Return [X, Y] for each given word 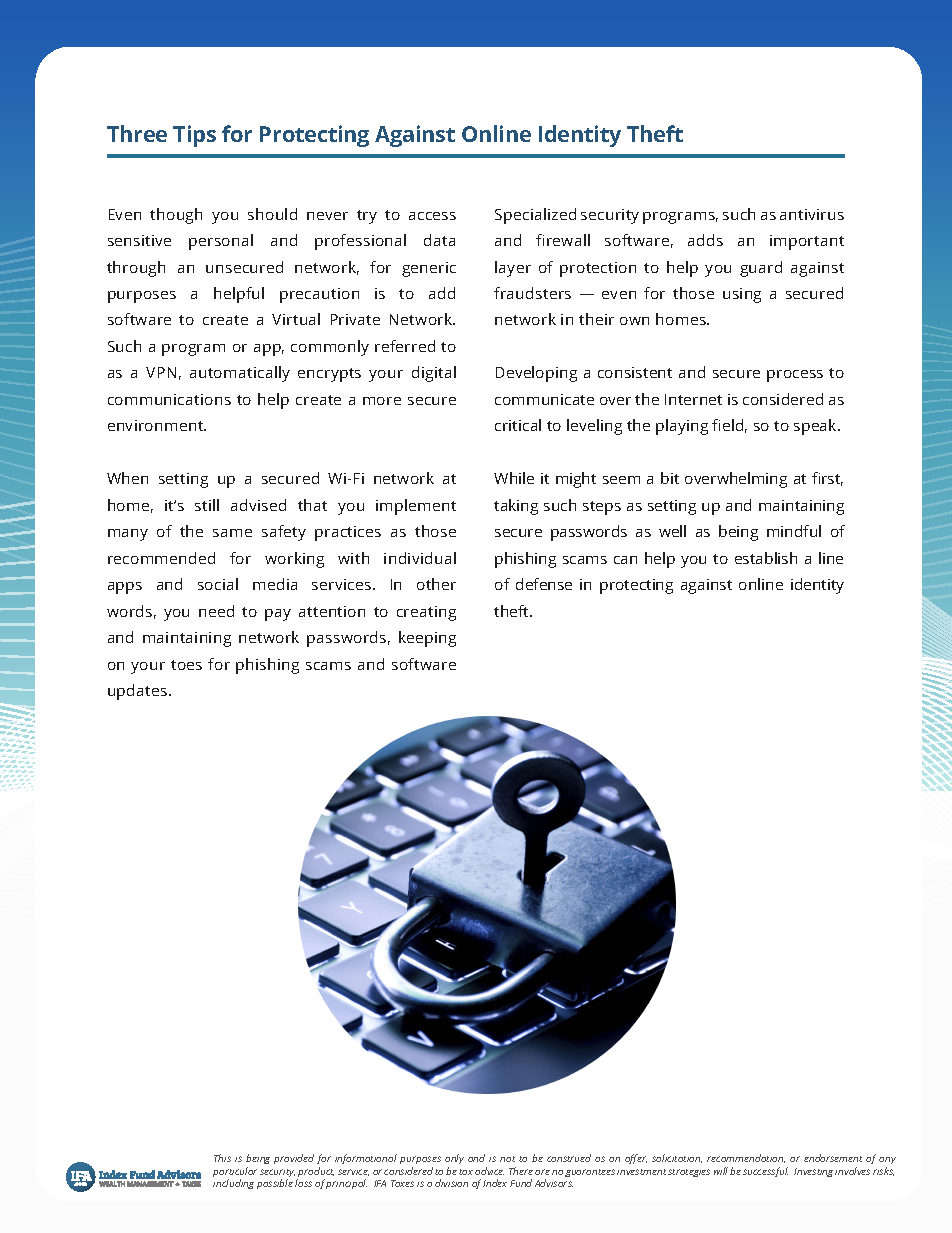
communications [169, 399]
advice [489, 1171]
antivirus [812, 214]
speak [816, 427]
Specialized [535, 216]
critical [518, 425]
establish [766, 558]
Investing [815, 1172]
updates [139, 692]
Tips [194, 136]
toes [186, 665]
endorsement [833, 1158]
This [222, 1158]
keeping [427, 639]
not [507, 1159]
